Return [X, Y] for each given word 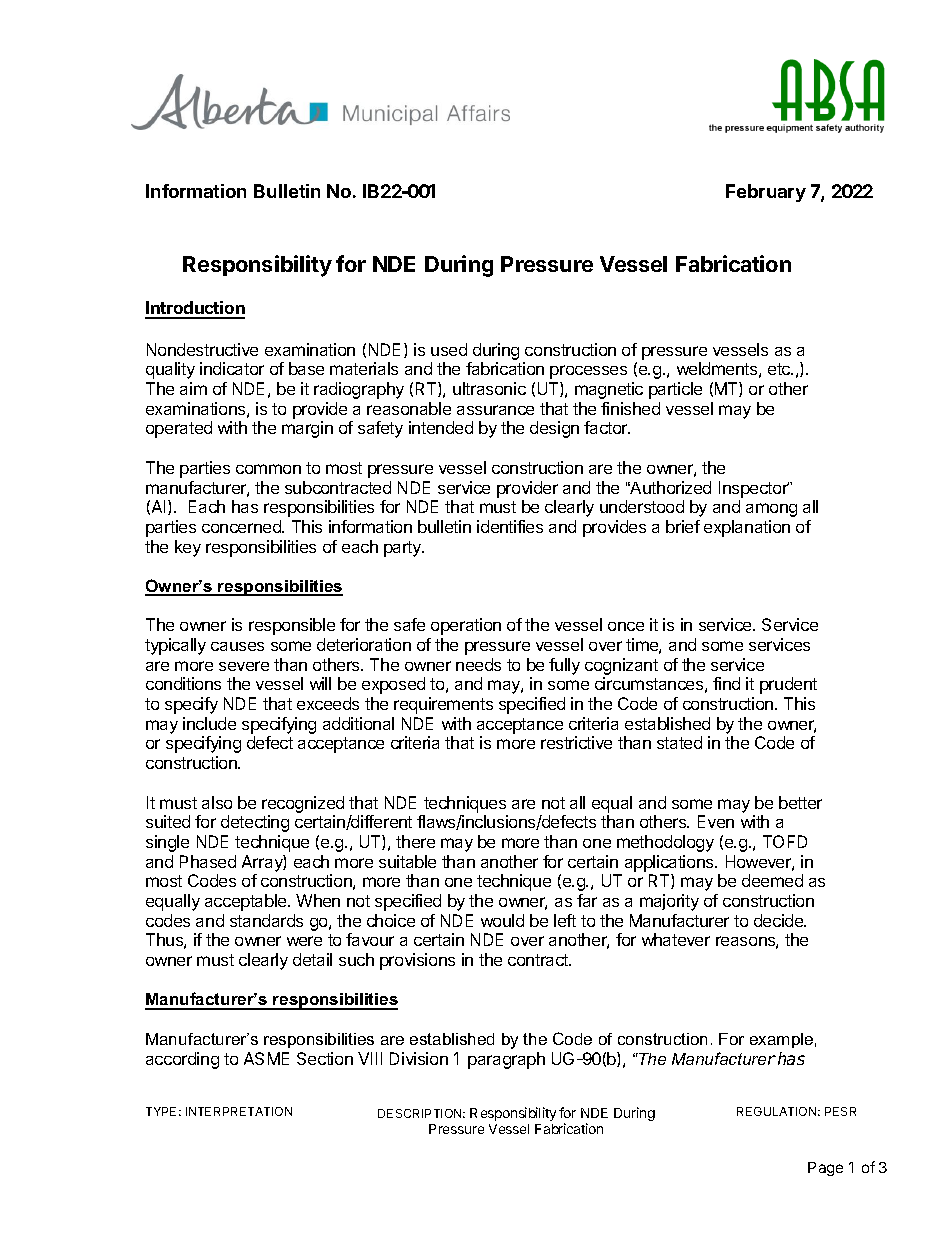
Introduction [195, 309]
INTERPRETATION [239, 1111]
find [726, 683]
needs [478, 664]
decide [780, 920]
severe [244, 666]
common [268, 469]
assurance [495, 410]
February [766, 193]
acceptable [247, 902]
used [449, 349]
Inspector [754, 489]
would [502, 920]
